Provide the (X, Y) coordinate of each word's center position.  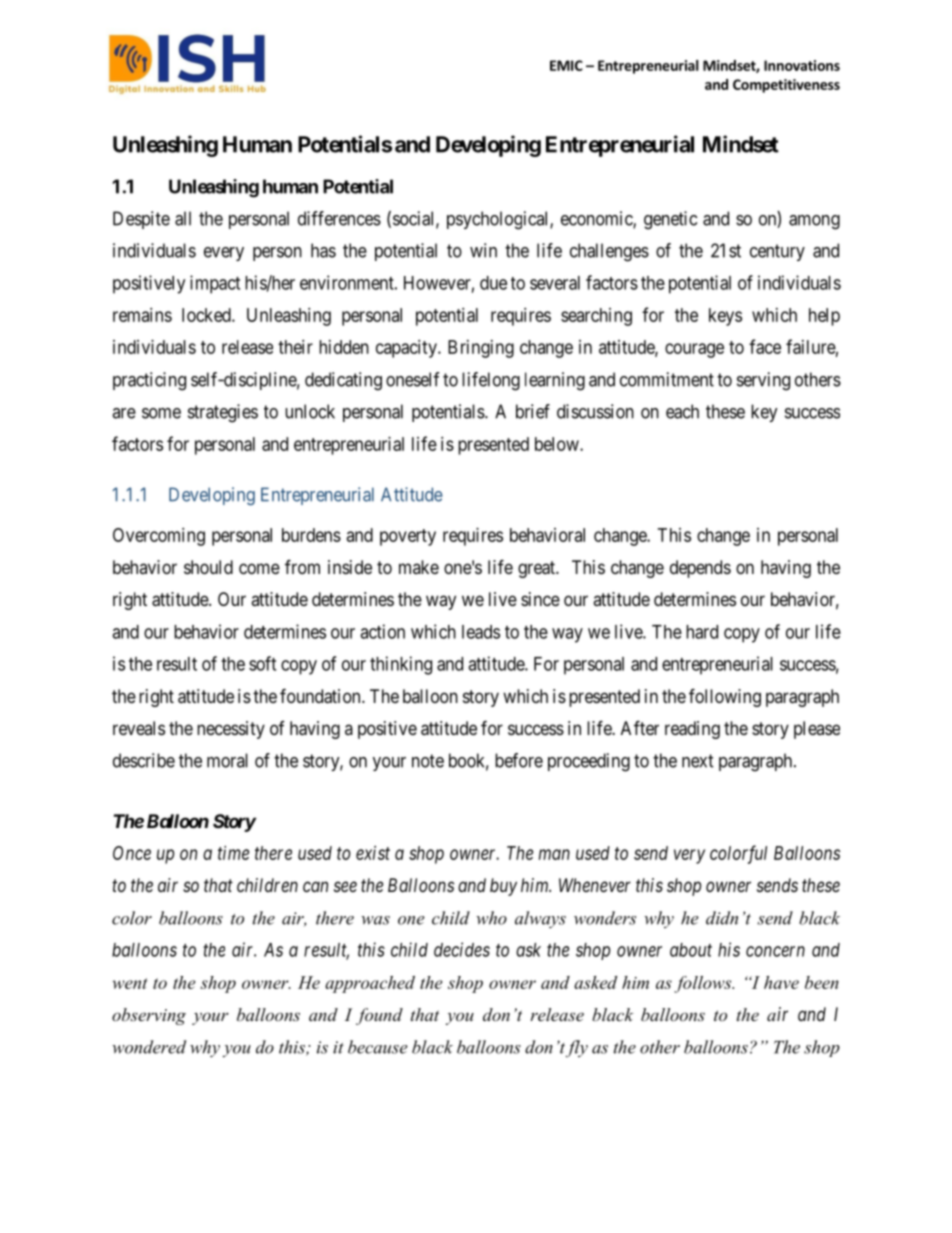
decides (462, 949)
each (682, 411)
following (725, 697)
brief (533, 411)
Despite (141, 220)
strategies (223, 413)
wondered (149, 1047)
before (519, 760)
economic (597, 219)
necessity (231, 730)
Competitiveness (786, 86)
